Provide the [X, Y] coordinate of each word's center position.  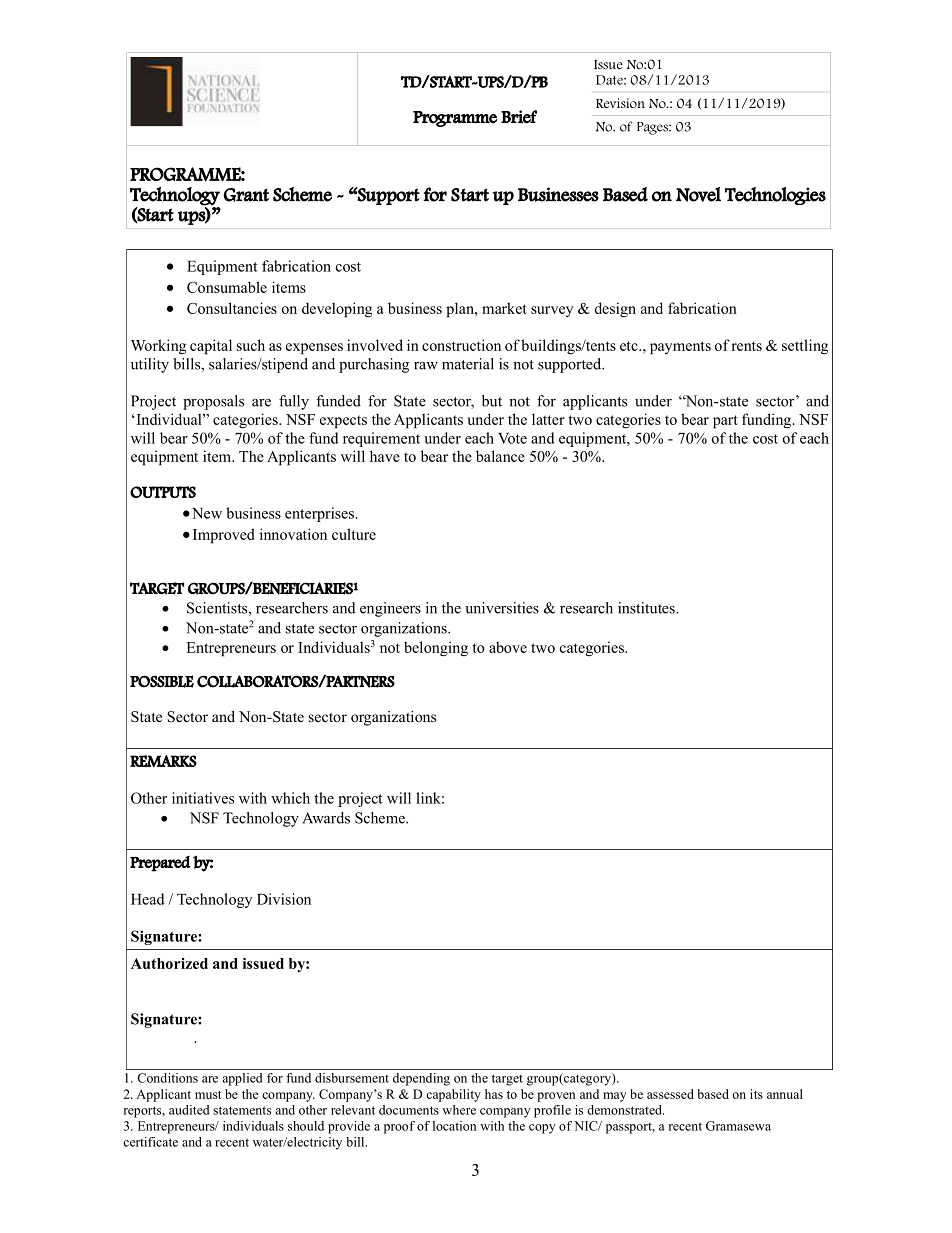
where [459, 1110]
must [208, 1095]
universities [502, 608]
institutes [647, 608]
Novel [698, 194]
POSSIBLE [162, 681]
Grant [246, 195]
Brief [519, 117]
